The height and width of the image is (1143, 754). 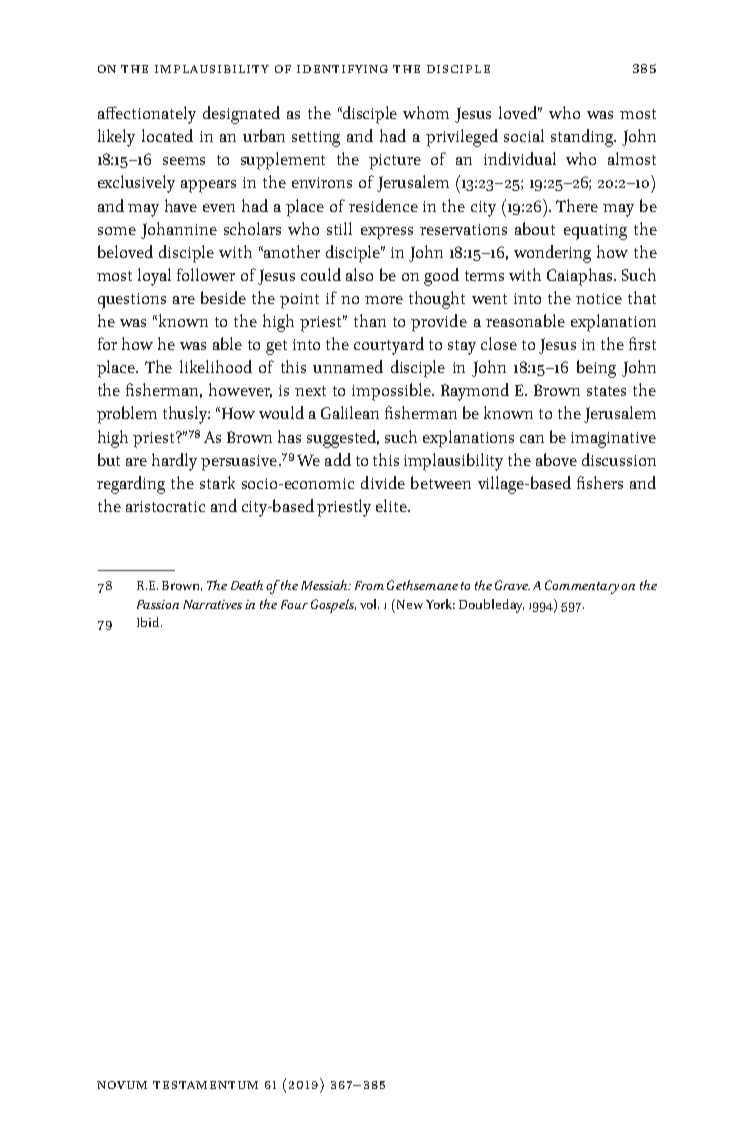 What do you see at coordinates (107, 343) in the image?
I see `for` at bounding box center [107, 343].
